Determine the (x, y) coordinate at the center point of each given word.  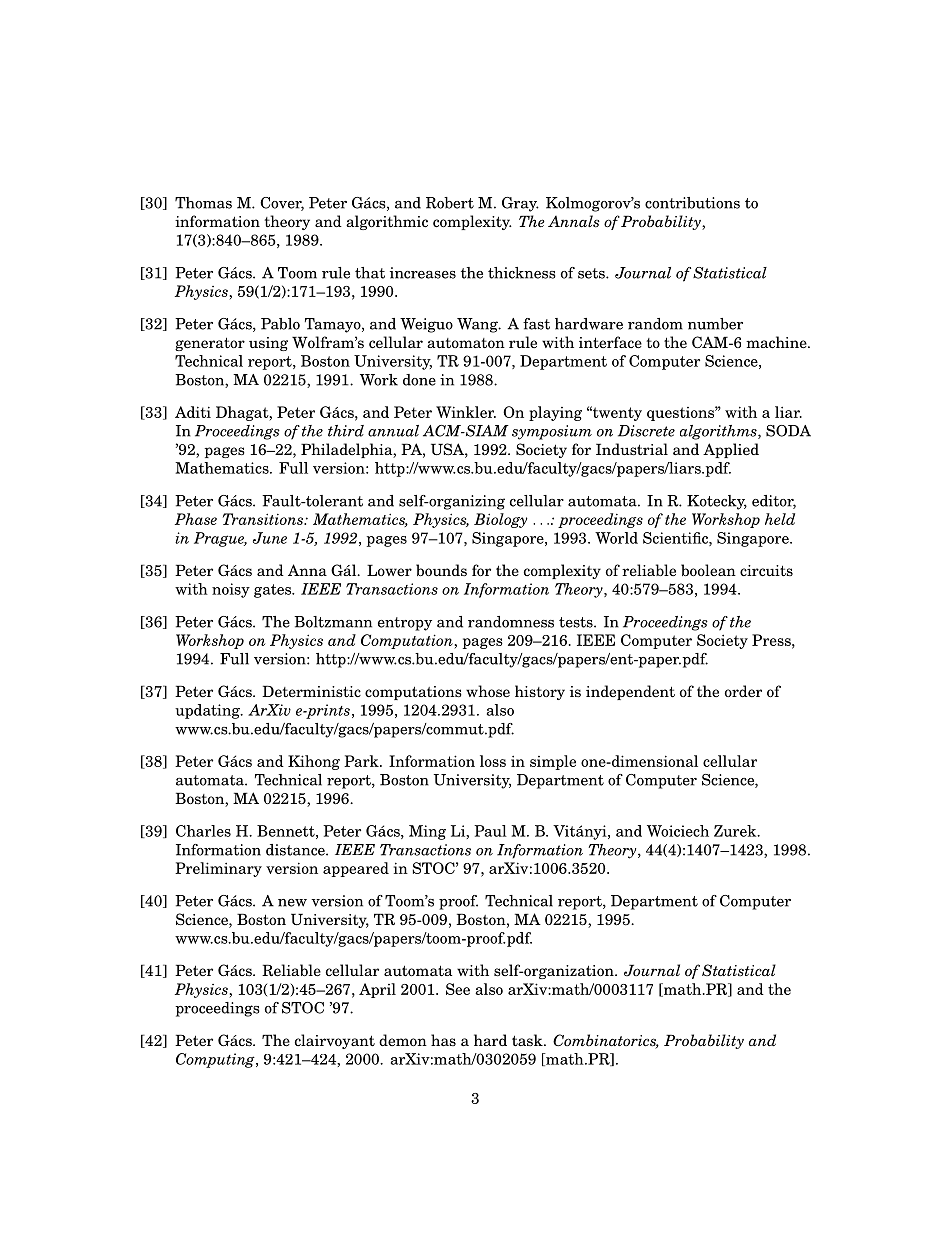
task (528, 1040)
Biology (501, 520)
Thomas (203, 203)
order (743, 691)
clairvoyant (335, 1041)
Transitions (264, 519)
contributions (692, 203)
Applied (731, 450)
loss (493, 761)
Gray (520, 204)
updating (208, 711)
